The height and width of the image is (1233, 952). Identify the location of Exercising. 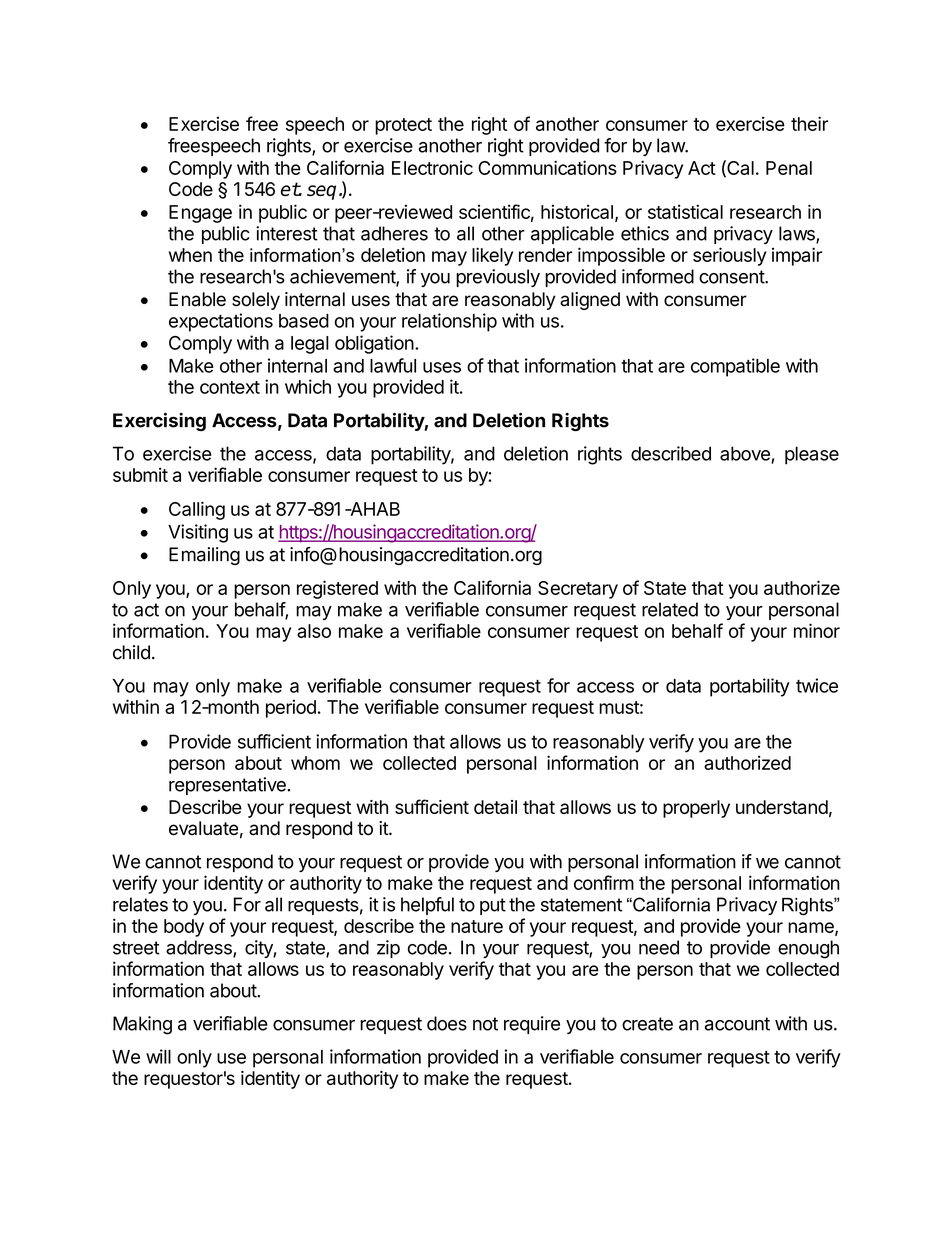
(159, 422).
